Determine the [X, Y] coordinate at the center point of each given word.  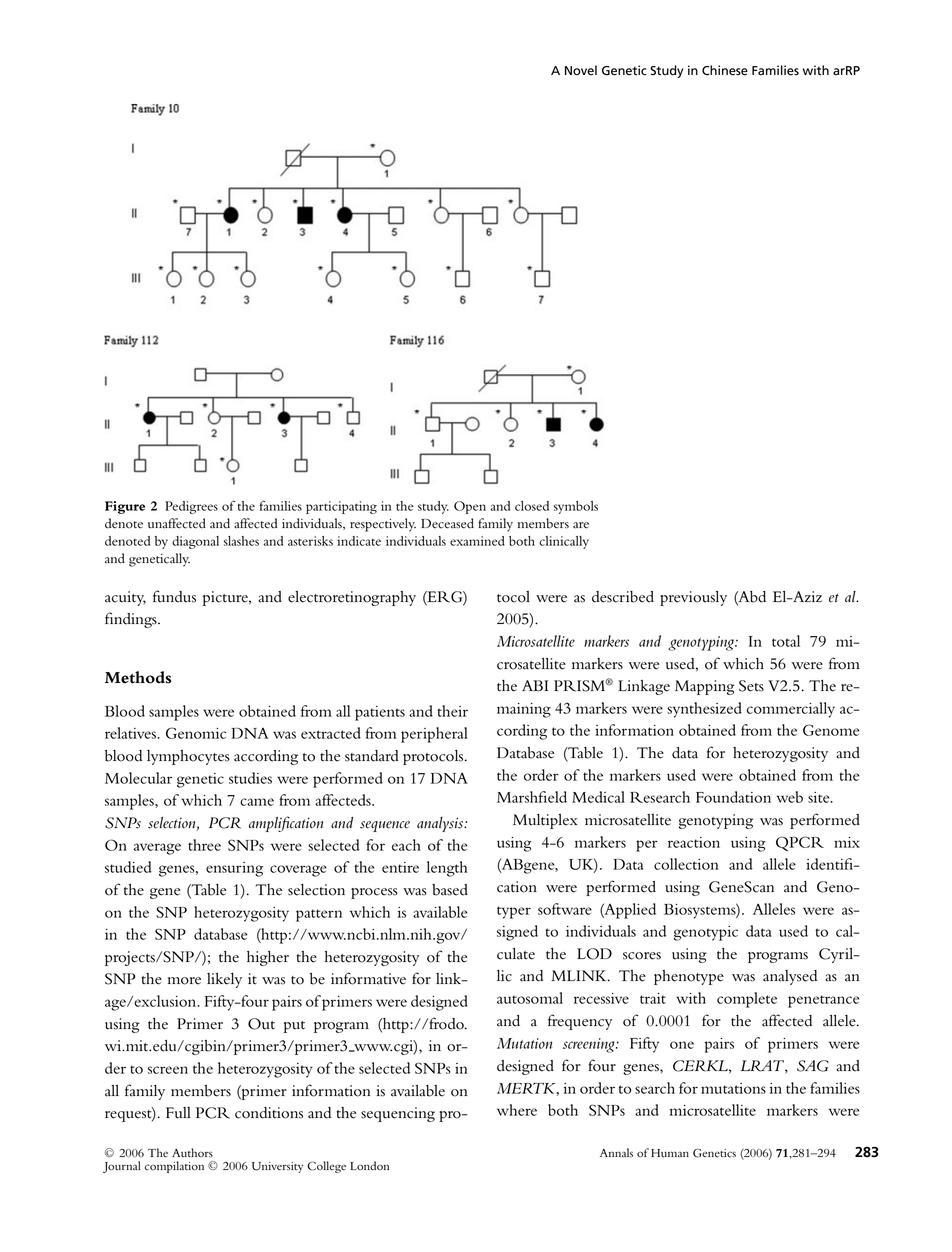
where [517, 1110]
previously [693, 598]
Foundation [733, 797]
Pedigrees [191, 507]
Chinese [725, 70]
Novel [581, 70]
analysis [441, 824]
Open [470, 507]
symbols [576, 507]
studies [250, 778]
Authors [192, 1153]
